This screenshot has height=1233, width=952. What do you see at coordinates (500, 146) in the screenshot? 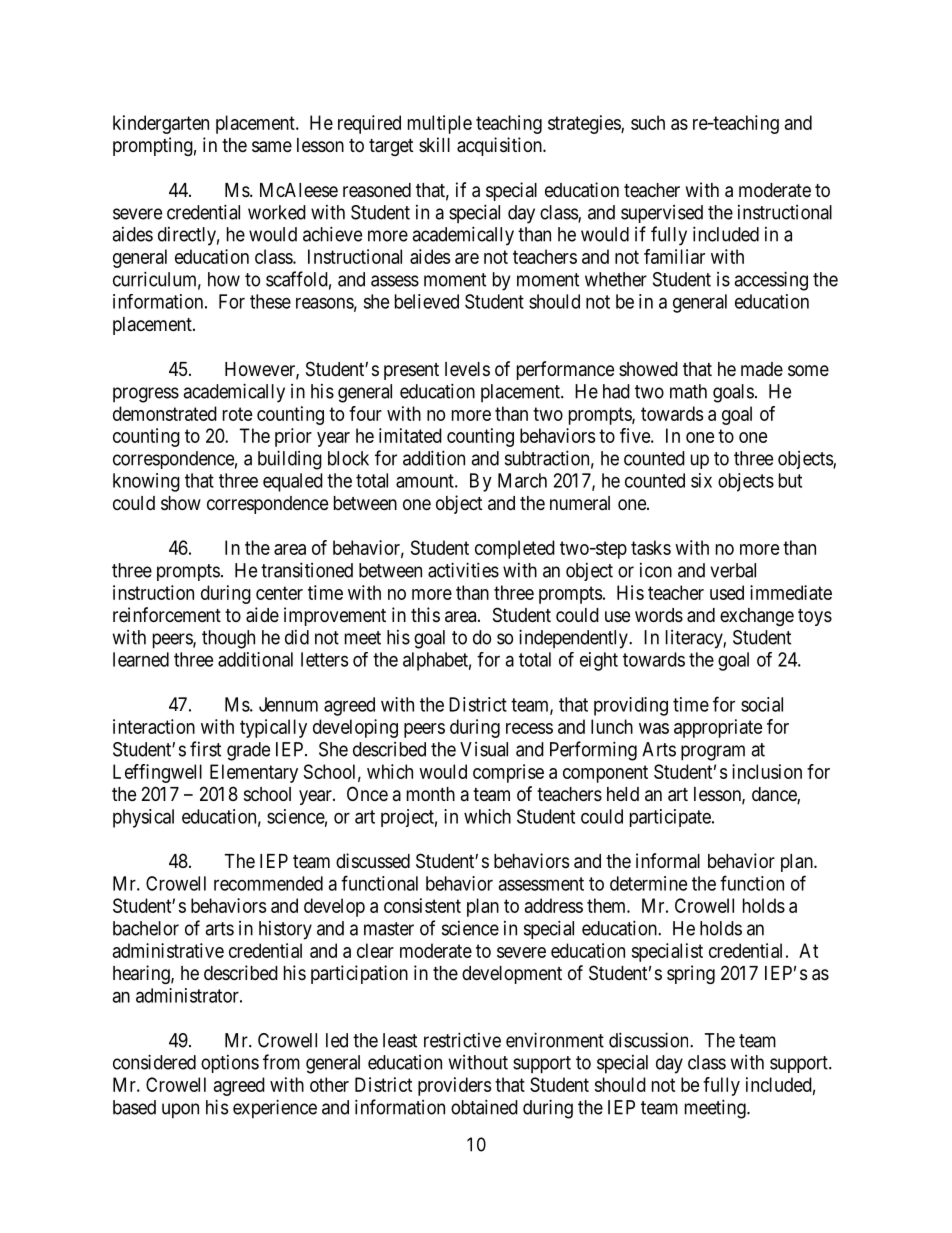
I see `acquisition` at bounding box center [500, 146].
